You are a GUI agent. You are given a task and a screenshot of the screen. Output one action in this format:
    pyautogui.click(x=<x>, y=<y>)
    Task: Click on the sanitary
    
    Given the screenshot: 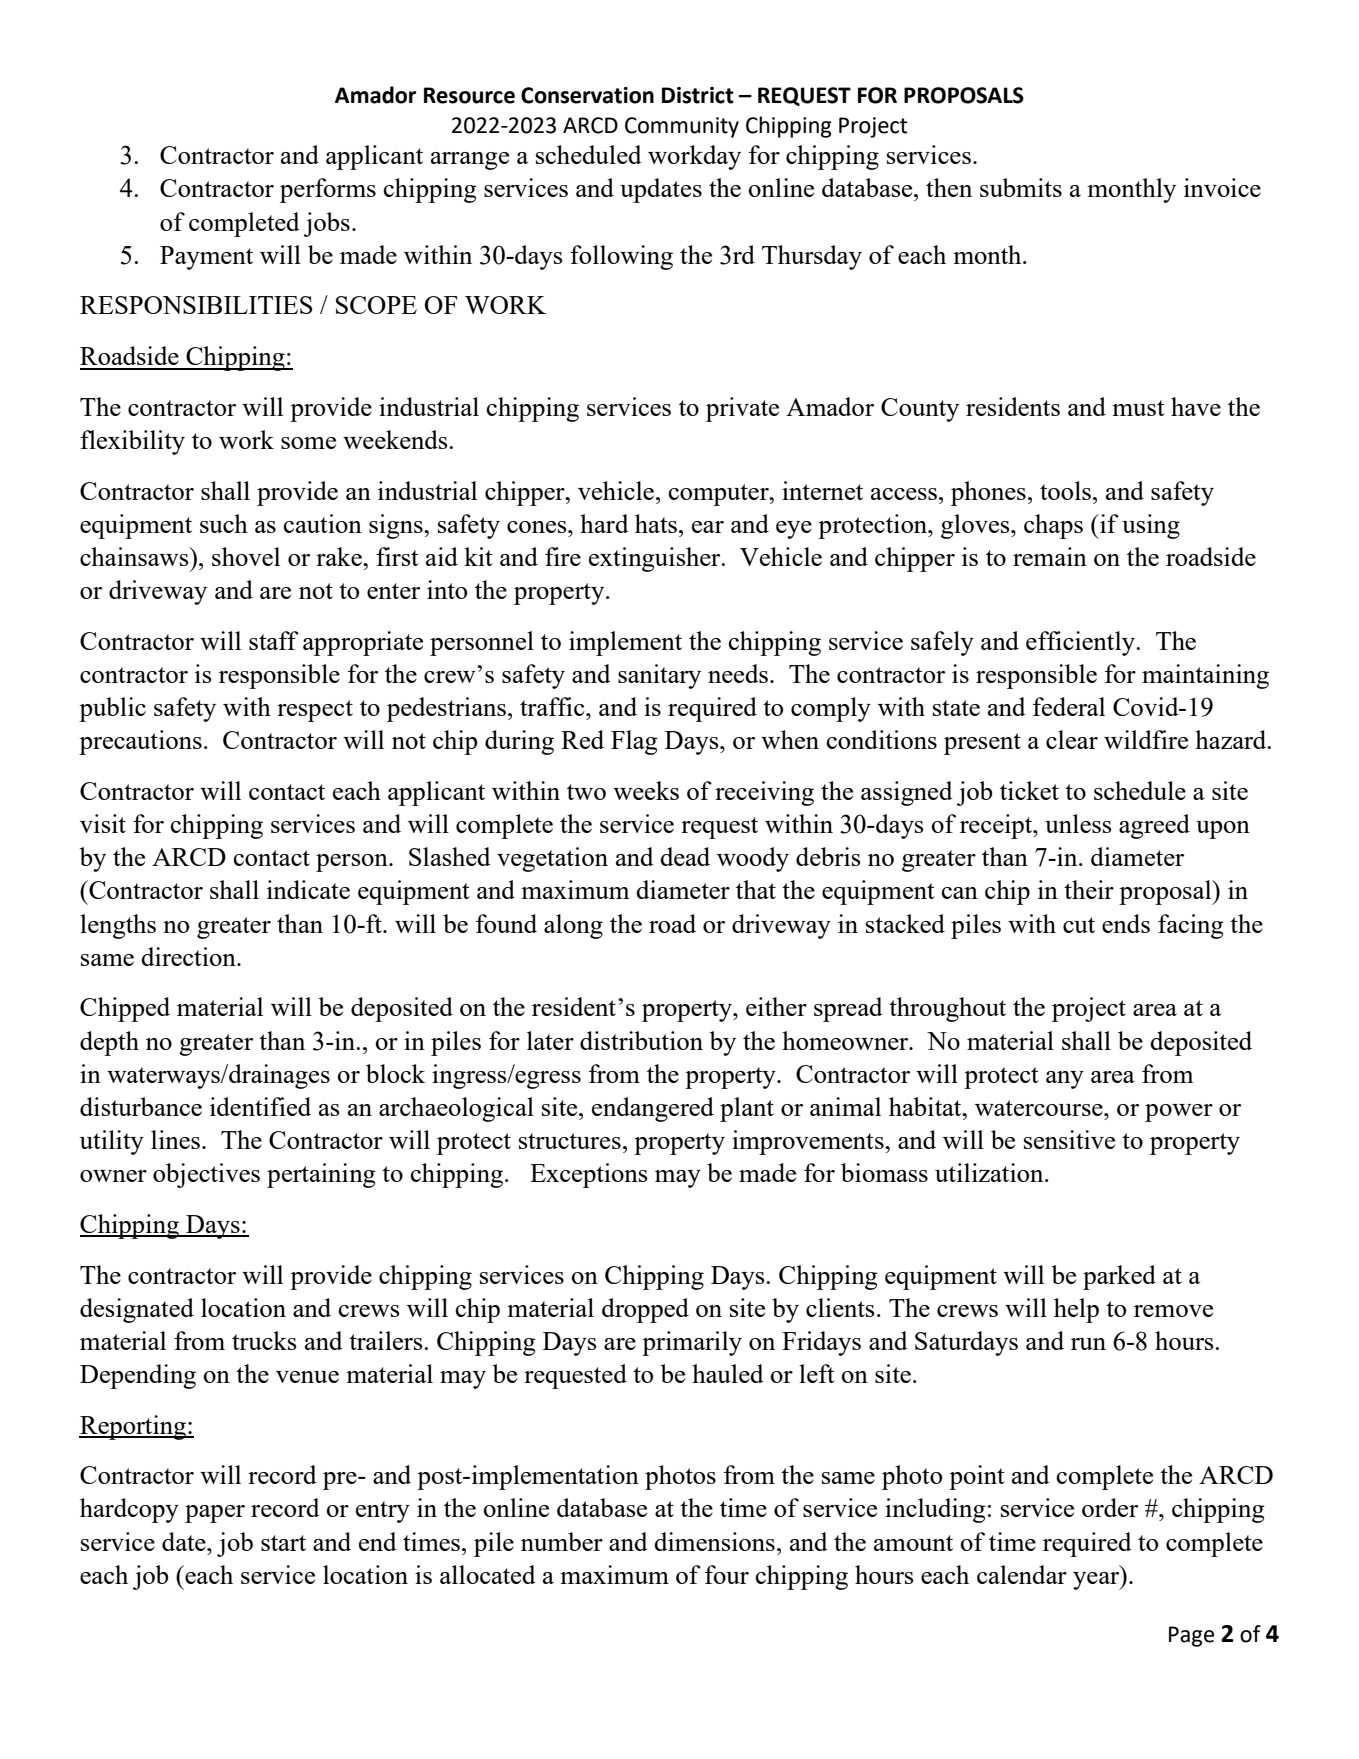 What is the action you would take?
    pyautogui.click(x=659, y=676)
